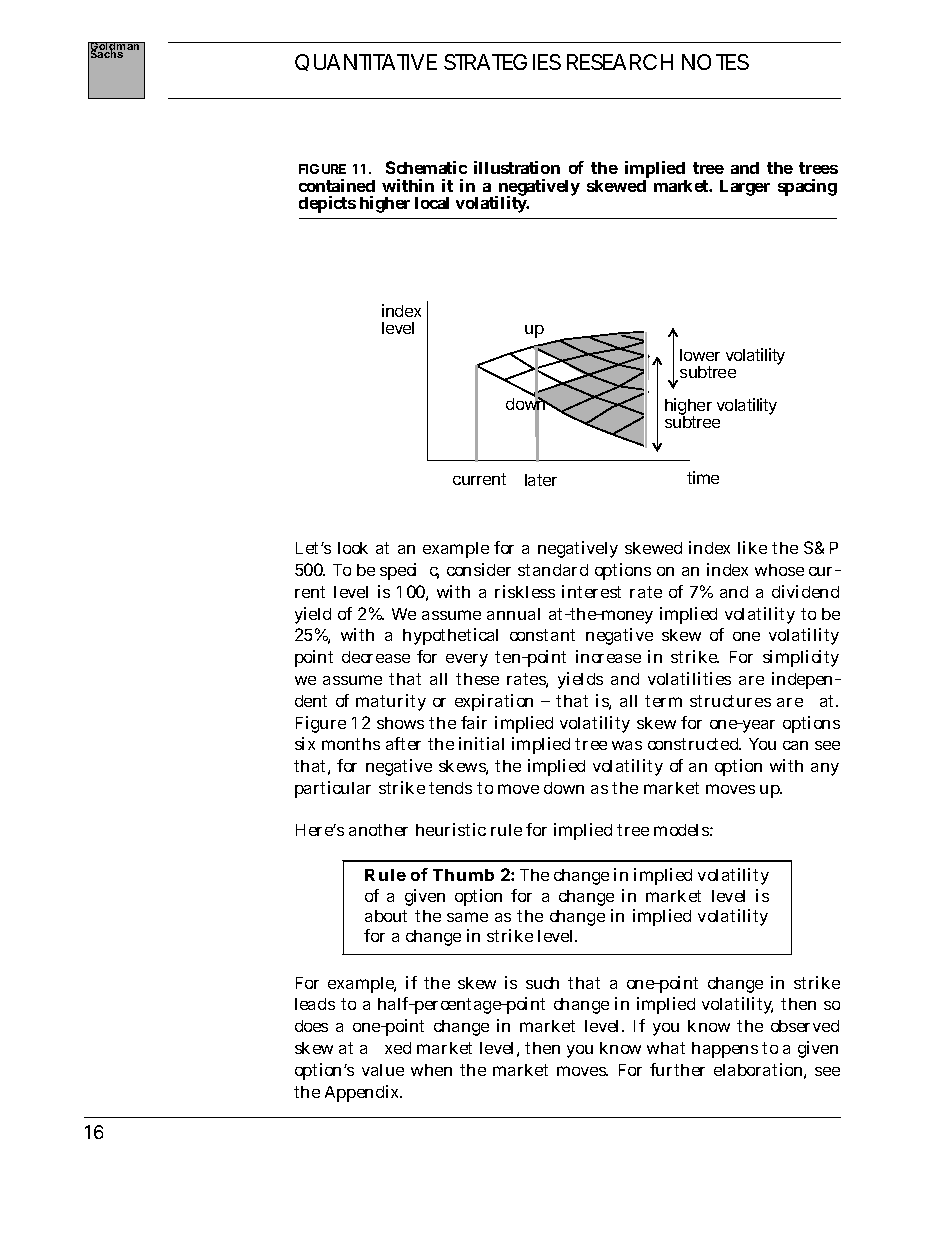 The image size is (952, 1233). I want to click on when, so click(431, 1070).
